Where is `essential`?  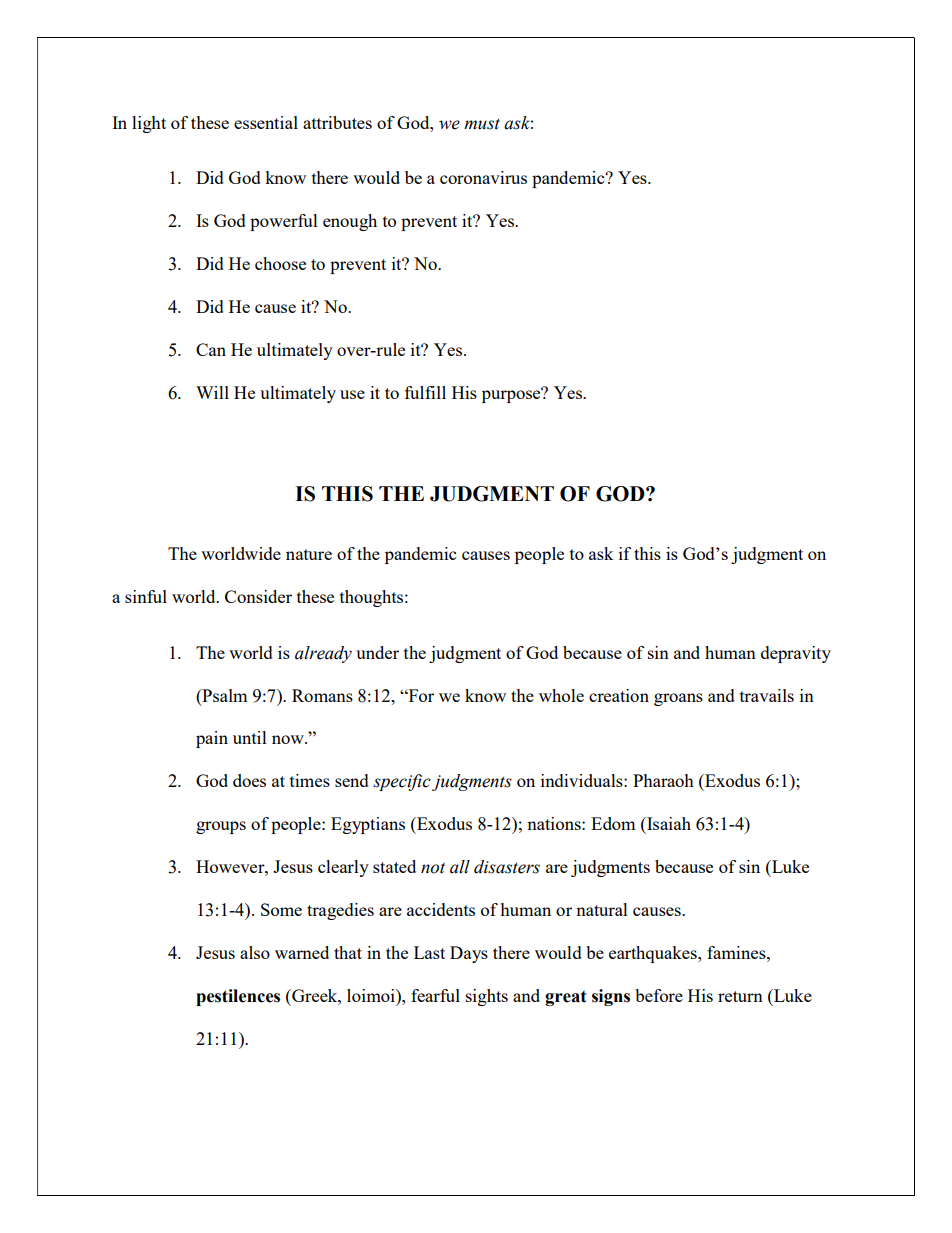
essential is located at coordinates (266, 122).
